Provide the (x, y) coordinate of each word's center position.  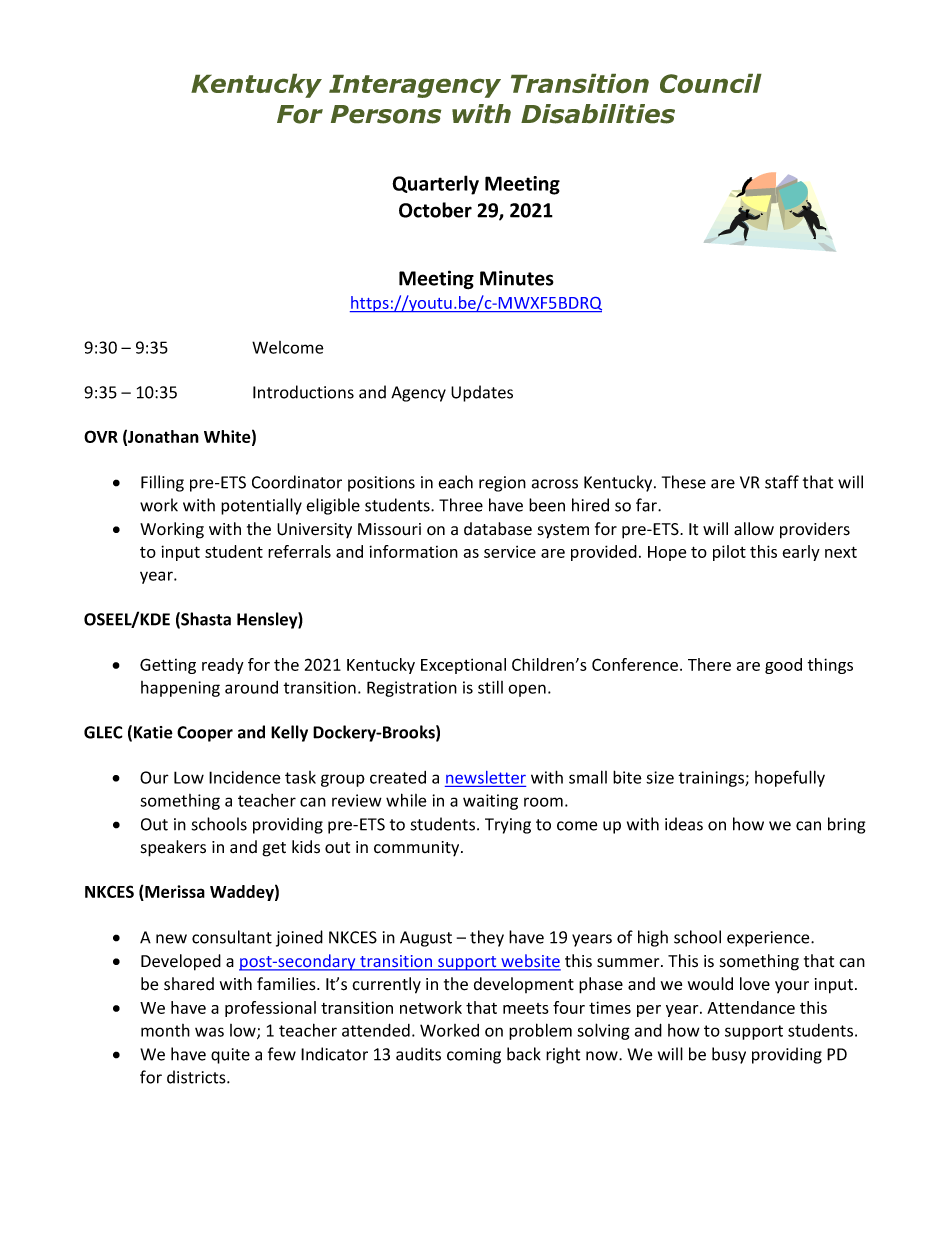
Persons (386, 114)
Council (711, 83)
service (510, 551)
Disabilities (598, 114)
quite (230, 1056)
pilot (729, 553)
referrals (299, 551)
